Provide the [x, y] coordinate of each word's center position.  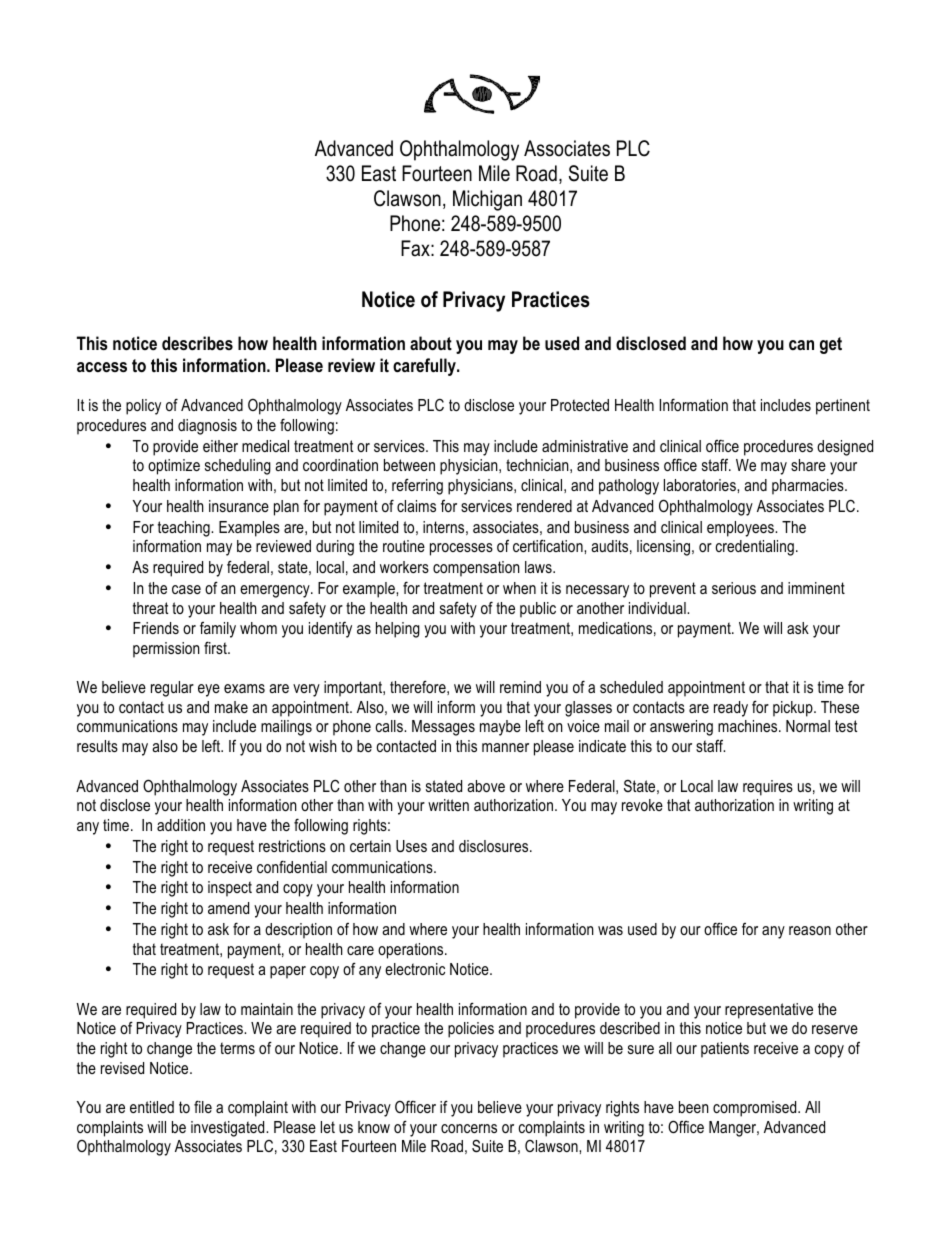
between [409, 465]
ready [731, 709]
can [801, 345]
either [220, 446]
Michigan [487, 200]
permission [166, 650]
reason [810, 930]
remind [520, 687]
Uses [411, 846]
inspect [230, 889]
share [808, 465]
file [203, 1106]
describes [197, 343]
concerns [469, 1128]
